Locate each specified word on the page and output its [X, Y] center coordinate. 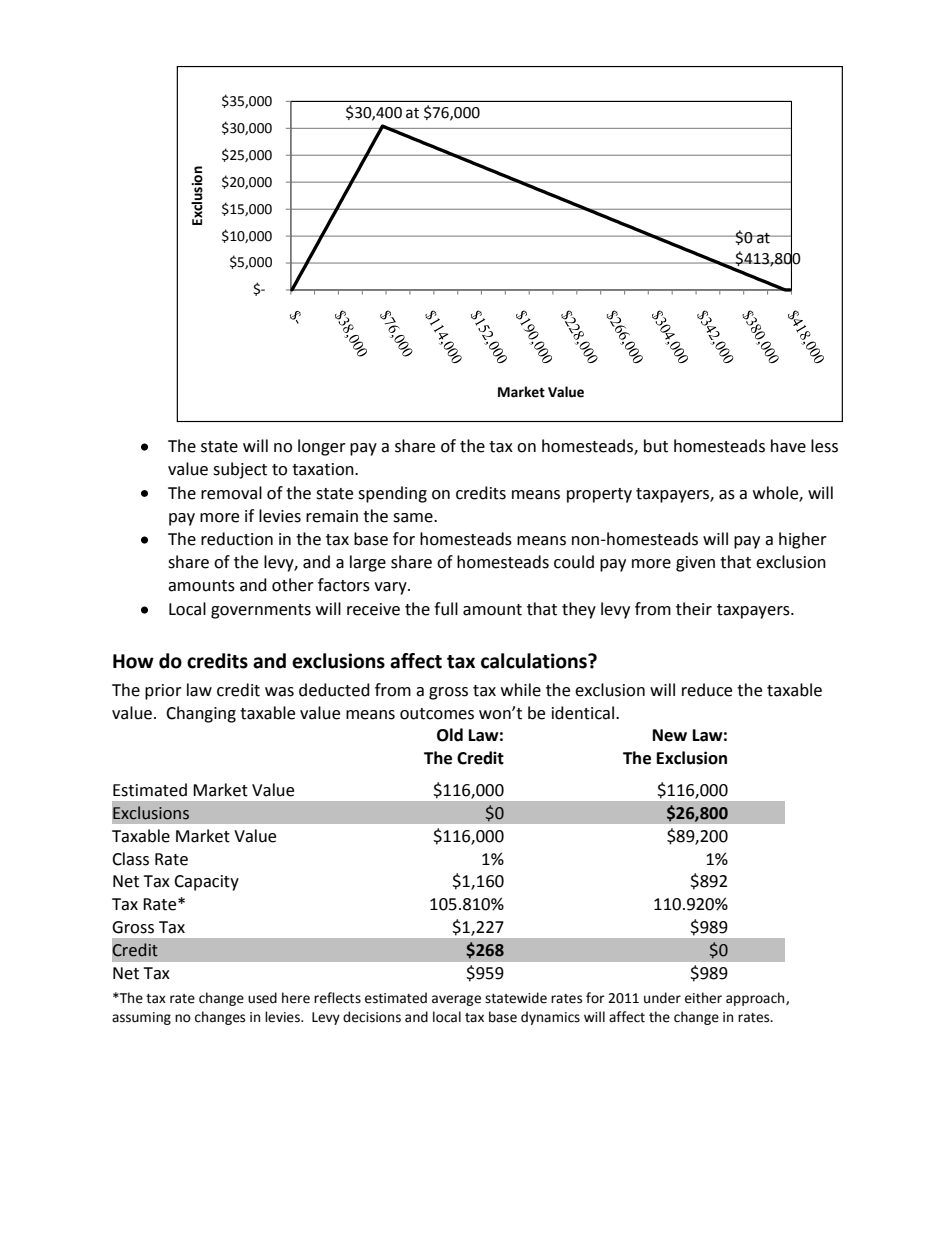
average [456, 1000]
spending [392, 494]
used [262, 998]
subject [240, 470]
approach [756, 999]
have [788, 446]
